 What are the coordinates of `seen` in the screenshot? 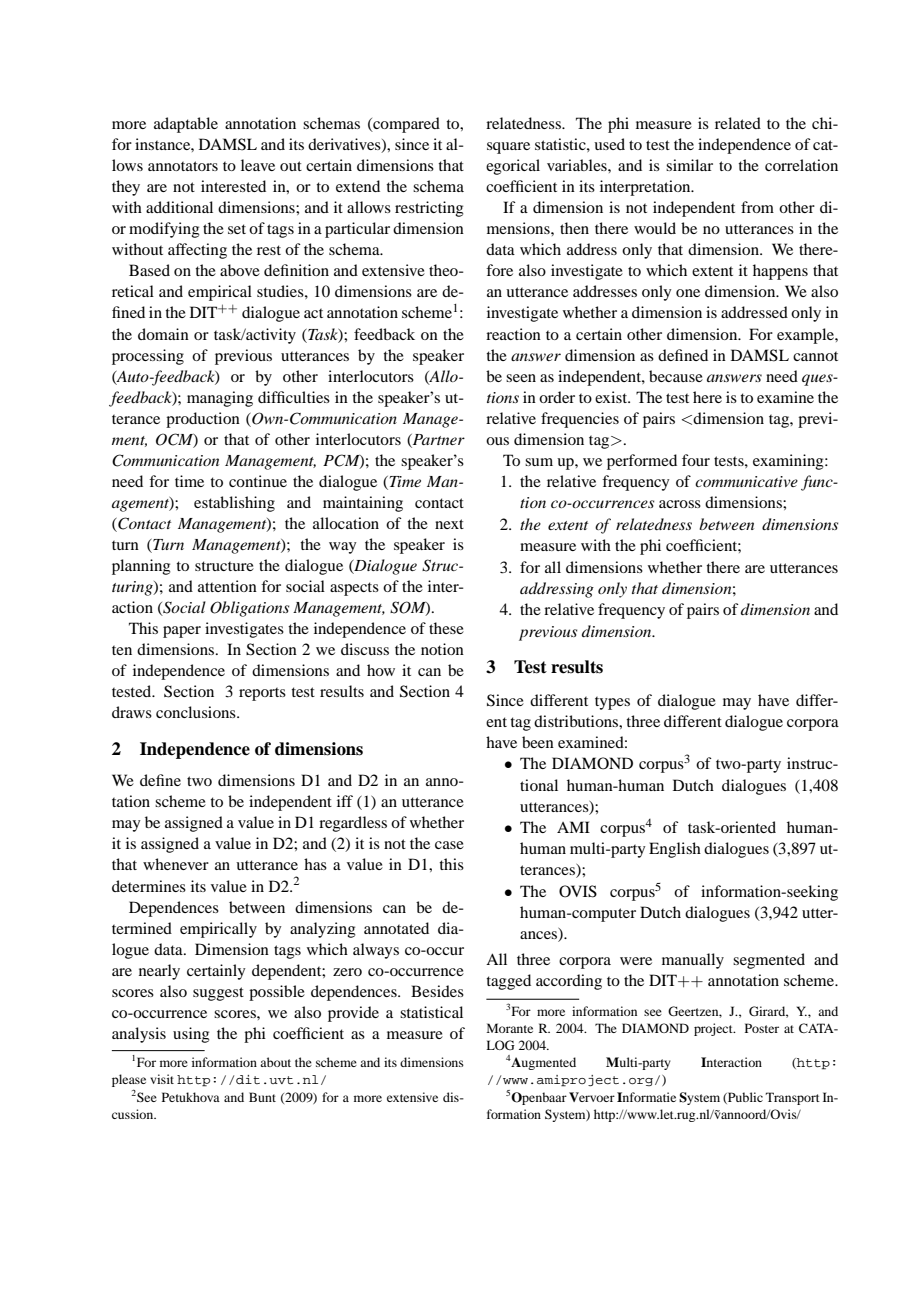 It's located at (521, 378).
